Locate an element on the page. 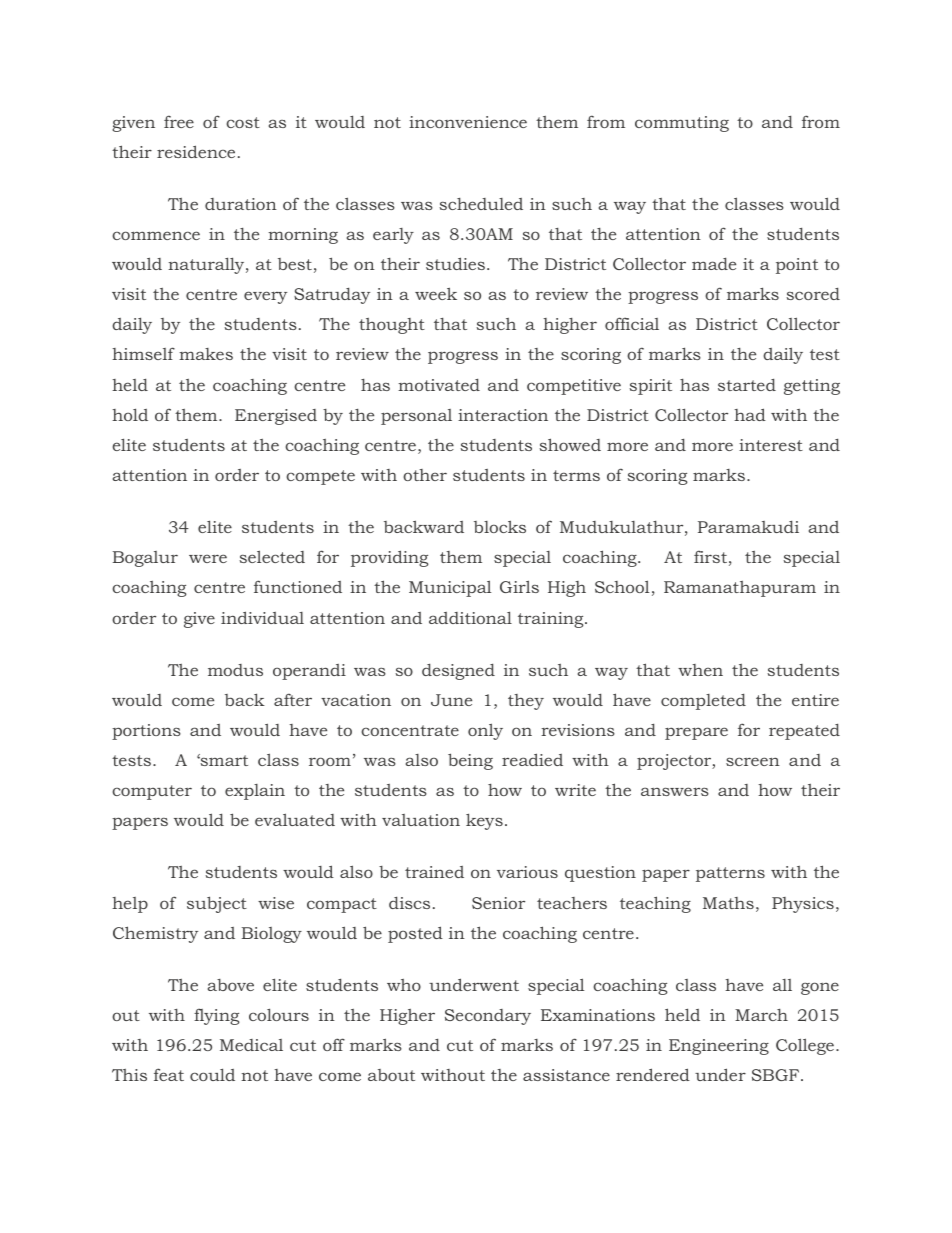  individual is located at coordinates (262, 617).
